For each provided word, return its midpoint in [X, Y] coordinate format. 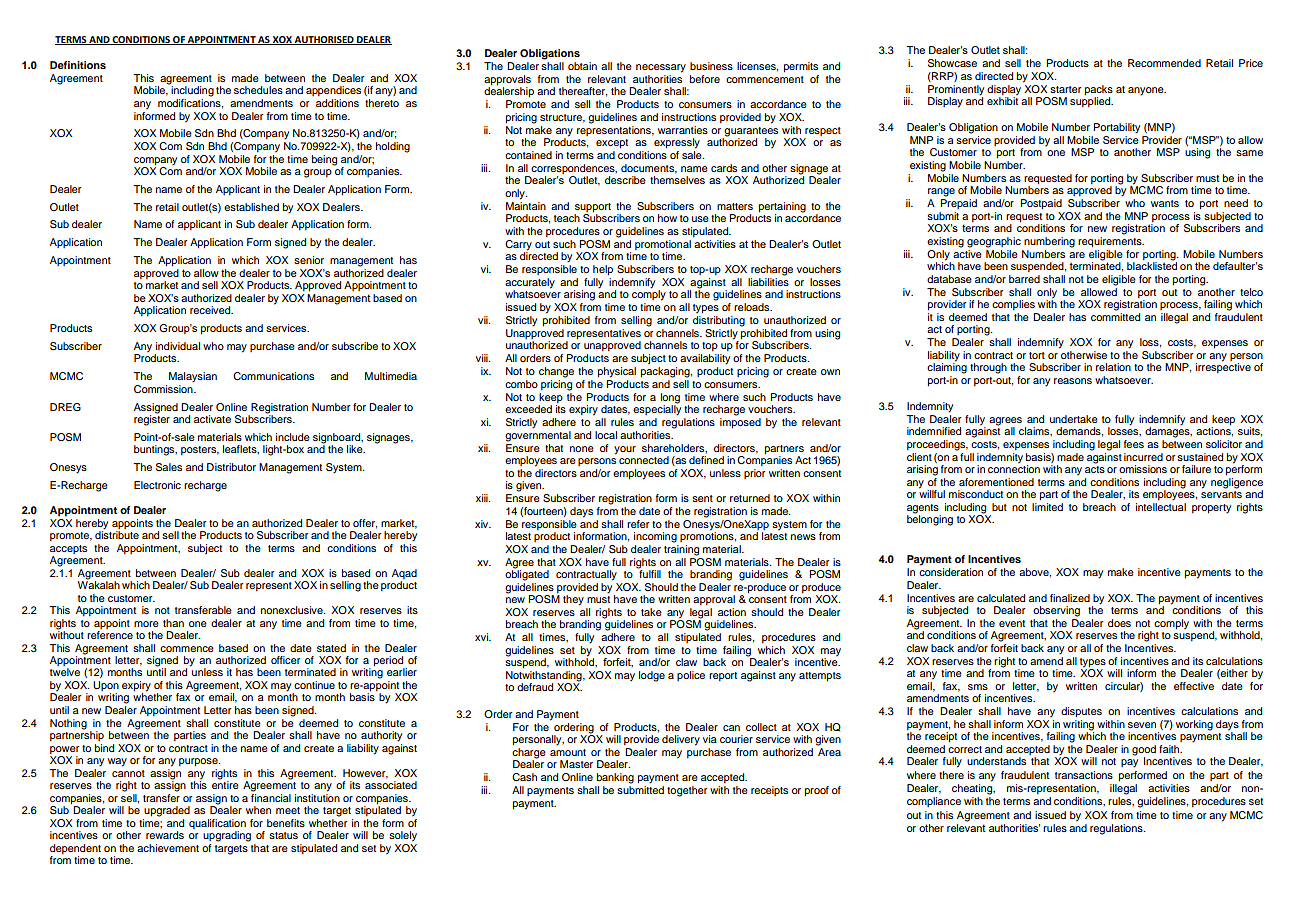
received [211, 310]
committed [1115, 317]
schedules [258, 90]
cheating [973, 788]
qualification [217, 824]
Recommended [1164, 63]
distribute [117, 534]
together [687, 791]
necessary [661, 68]
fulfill [649, 573]
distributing [719, 321]
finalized [1070, 598]
